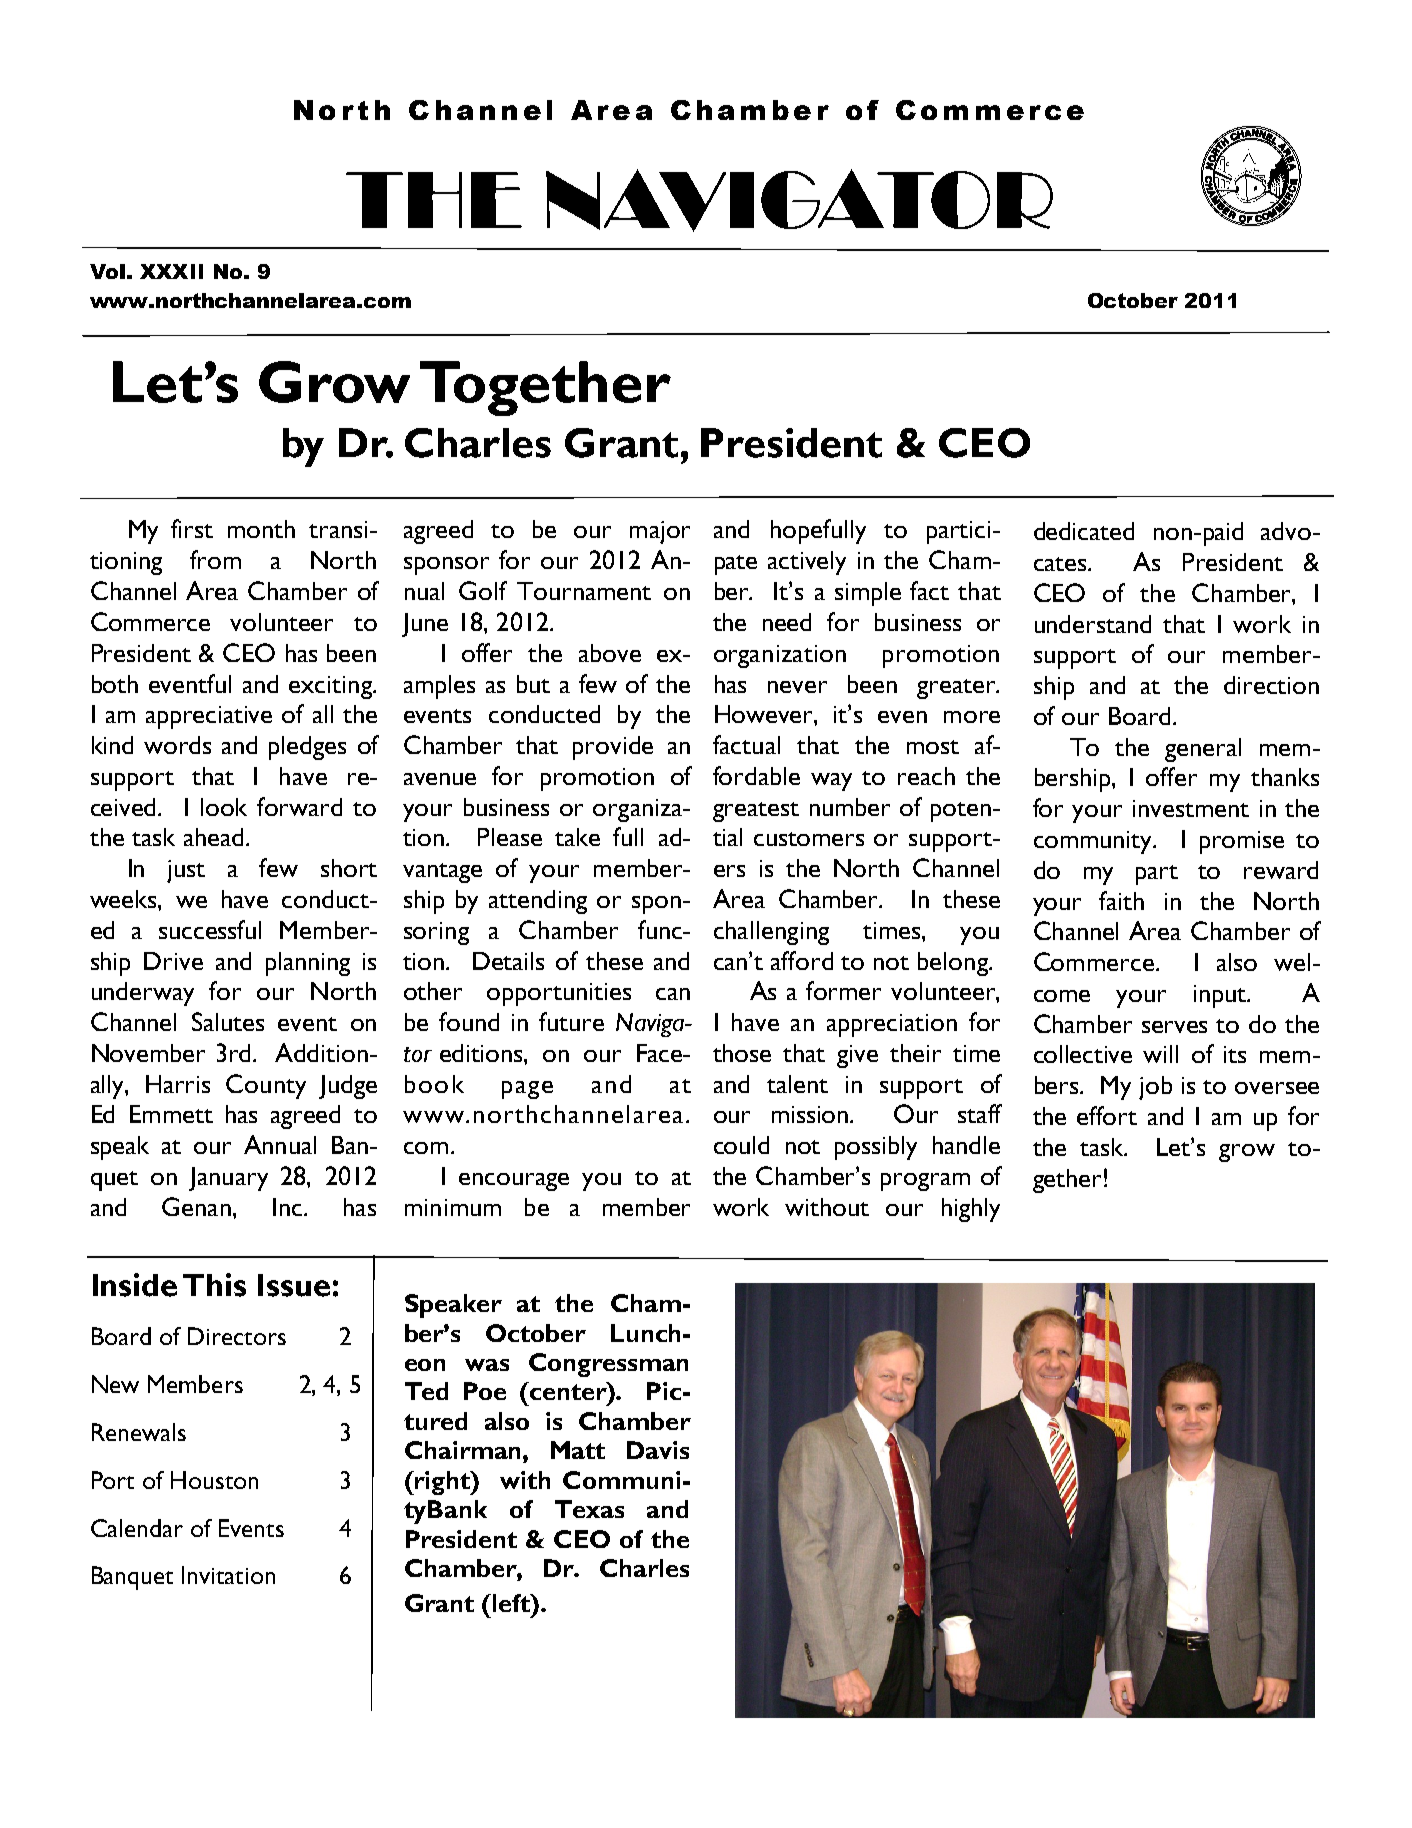 This screenshot has width=1412, height=1828. I want to click on major, so click(660, 532).
